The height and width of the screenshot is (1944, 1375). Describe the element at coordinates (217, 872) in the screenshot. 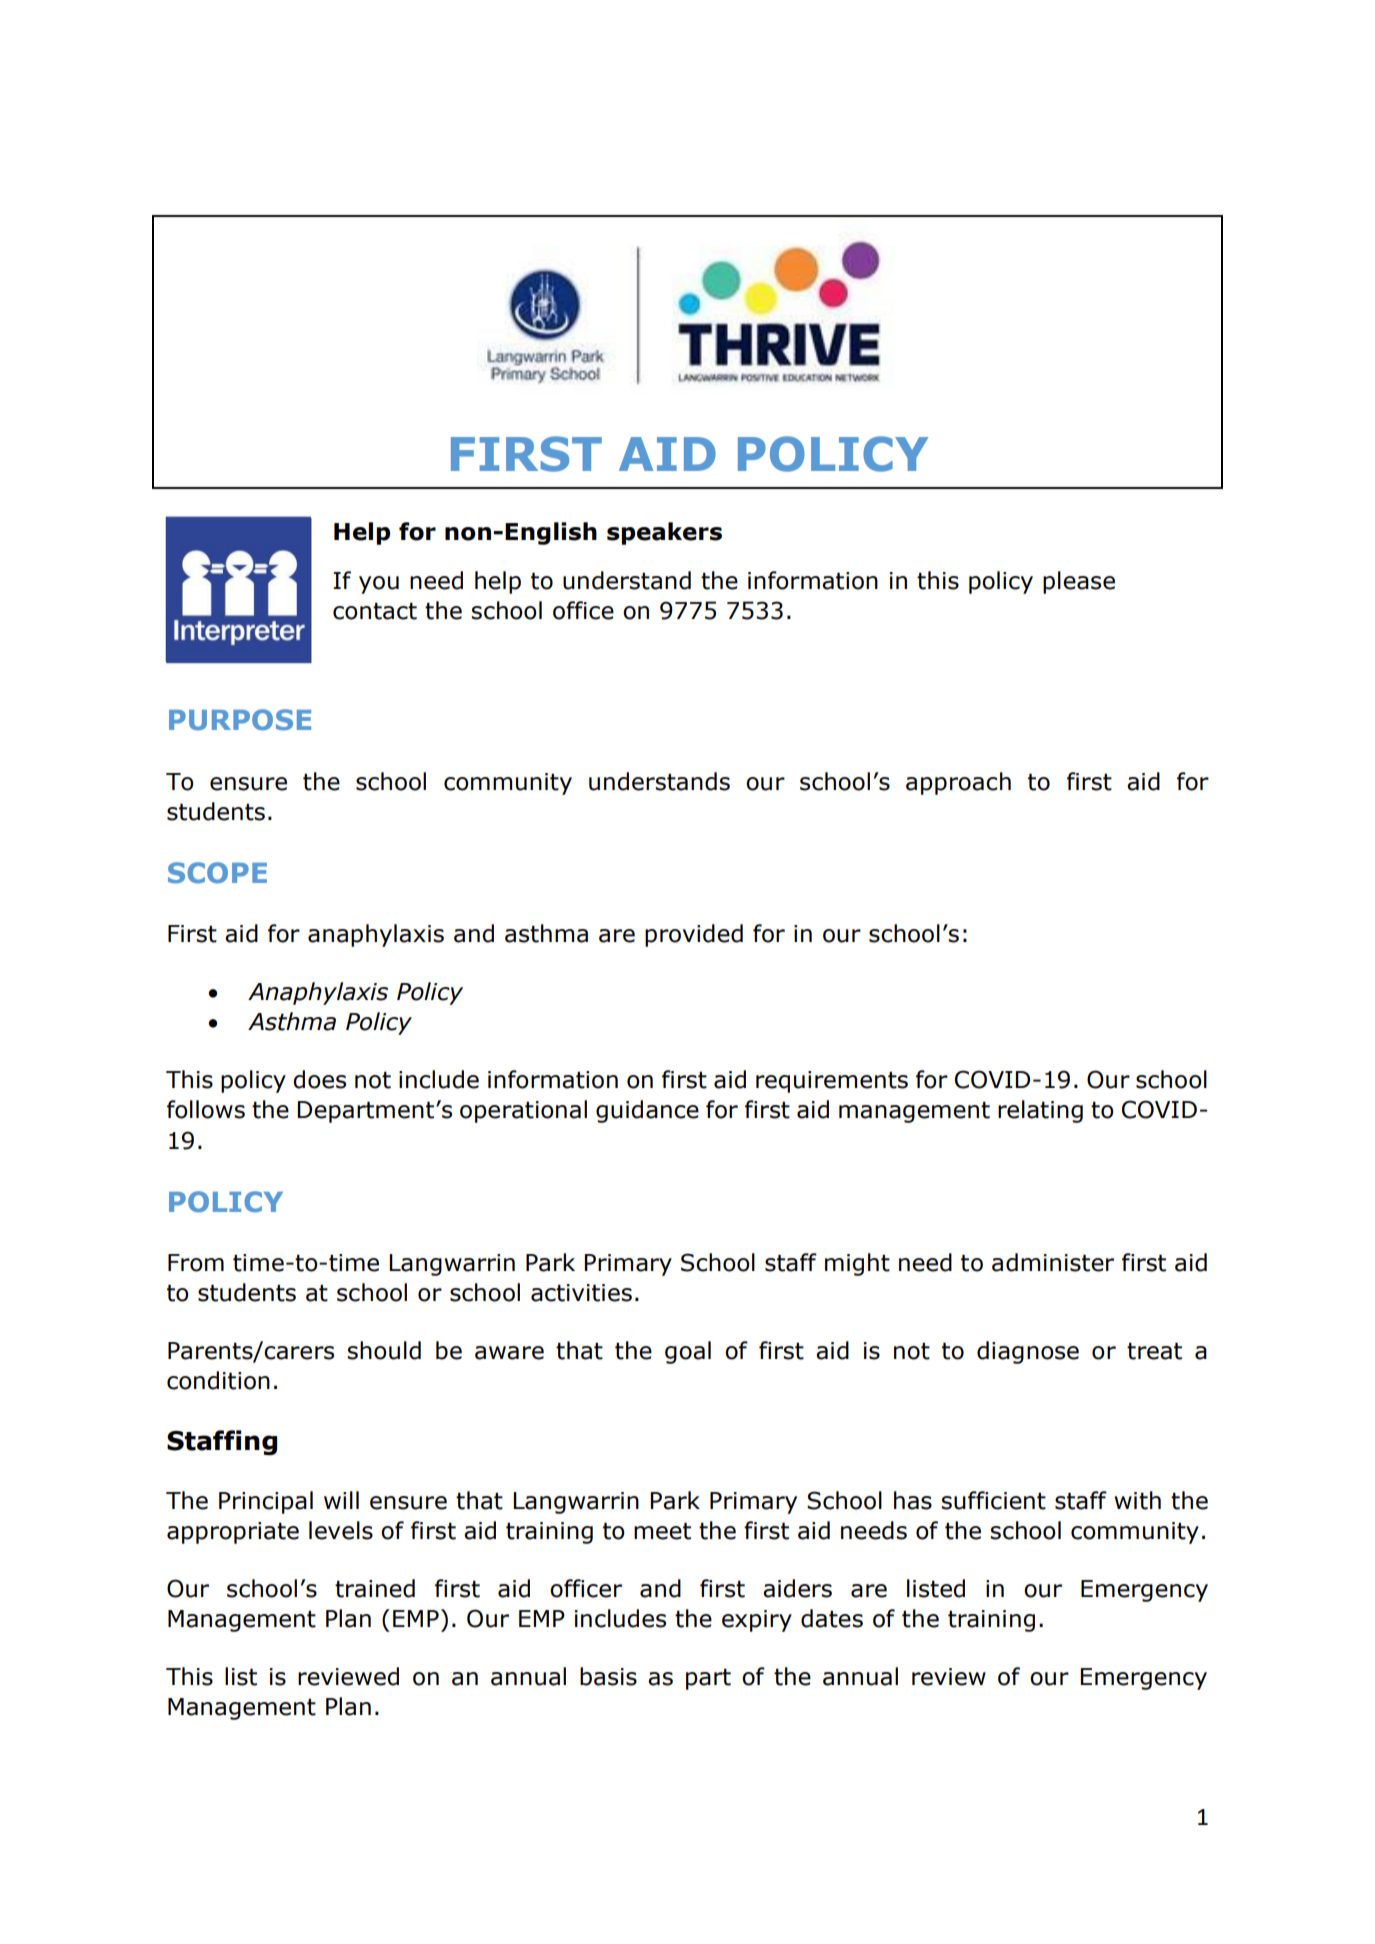

I see `SCOPE` at that location.
